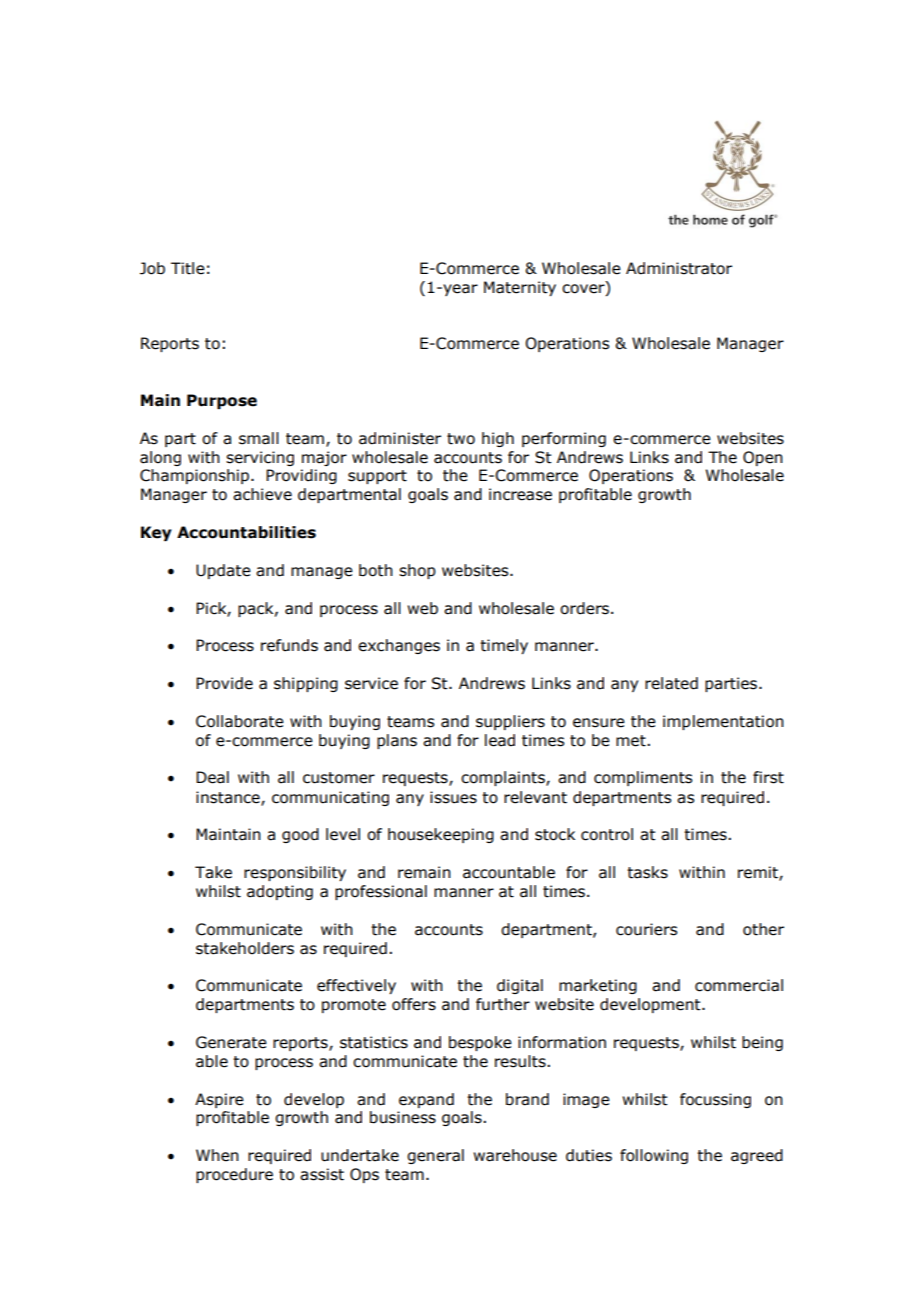 The image size is (924, 1308). I want to click on Maternity, so click(520, 288).
